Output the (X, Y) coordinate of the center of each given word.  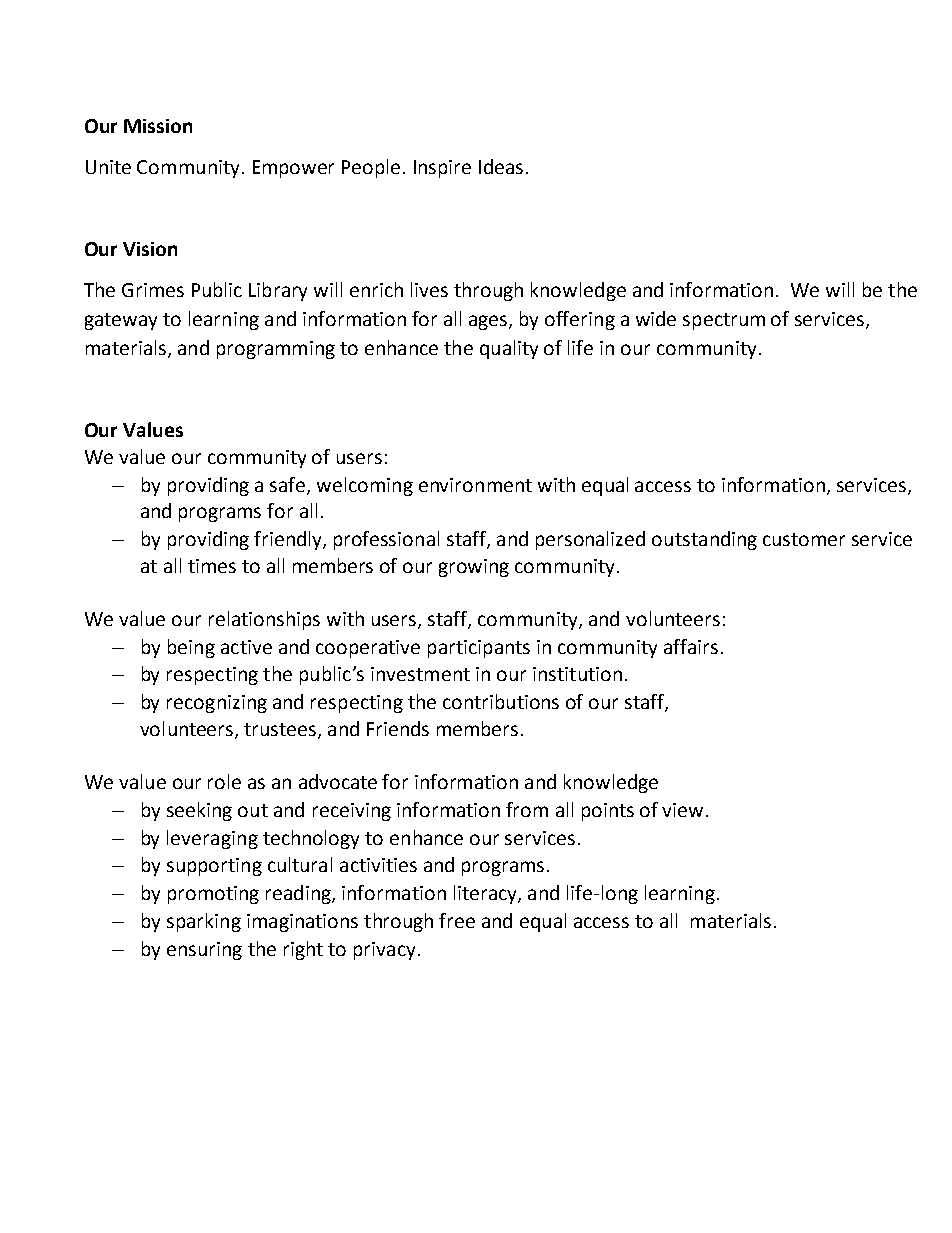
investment (420, 674)
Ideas (501, 166)
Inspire (442, 169)
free (457, 920)
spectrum (724, 321)
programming (276, 350)
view (682, 810)
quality (509, 349)
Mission (158, 126)
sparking (204, 922)
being (191, 648)
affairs (691, 646)
